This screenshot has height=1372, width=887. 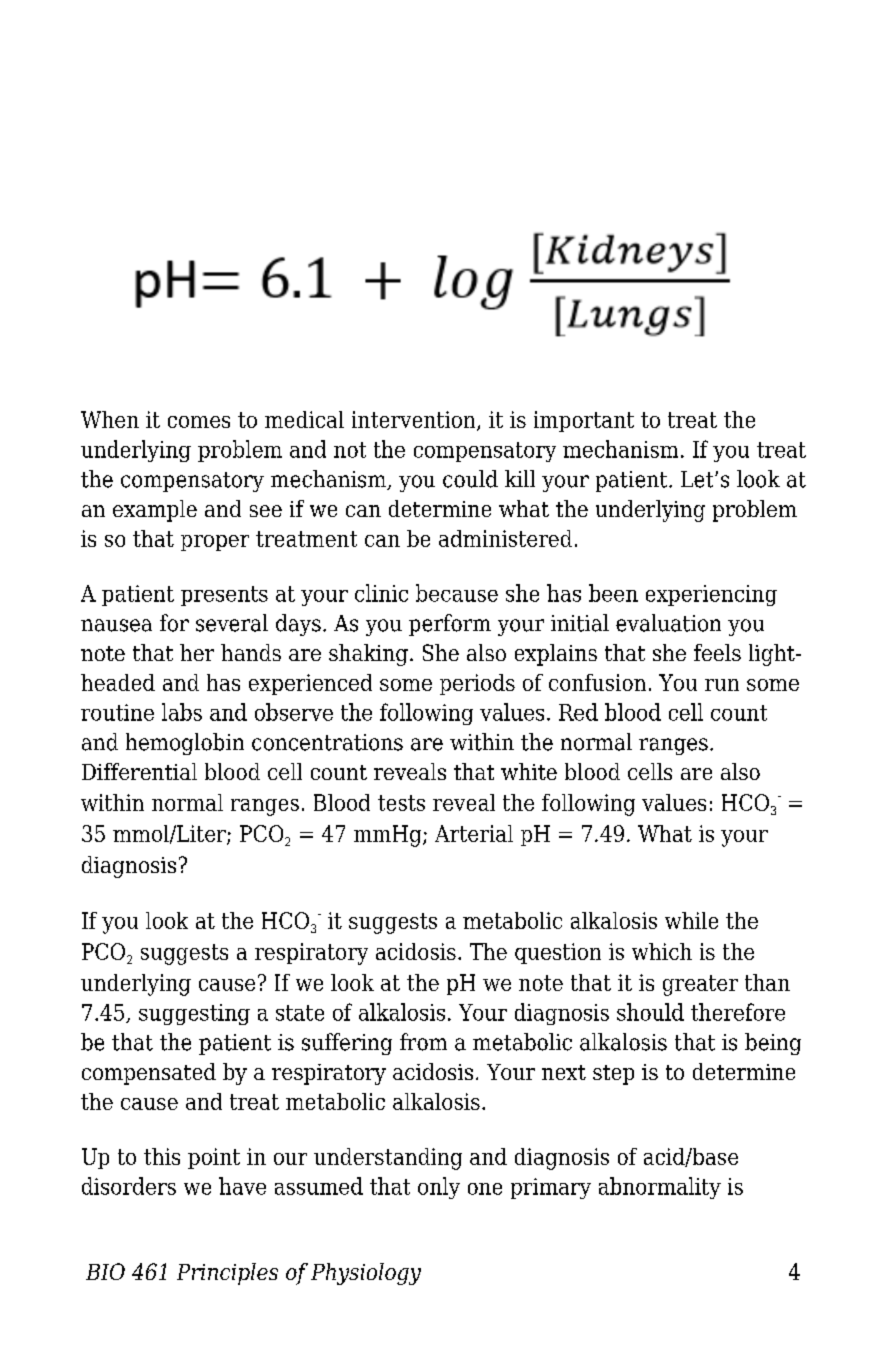 I want to click on while, so click(x=691, y=920).
